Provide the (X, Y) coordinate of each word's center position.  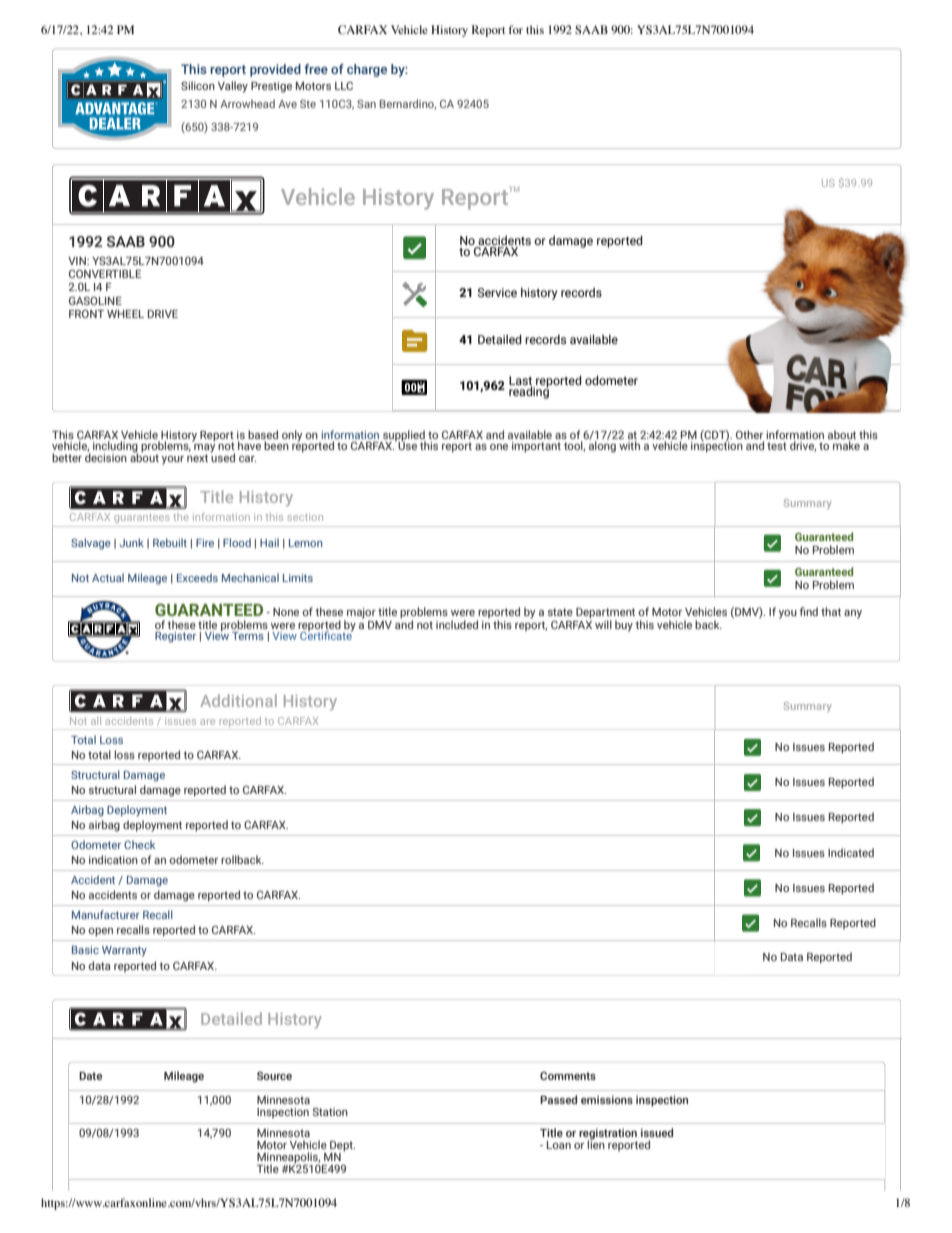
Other (749, 434)
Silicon (198, 85)
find (809, 611)
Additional (238, 700)
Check (139, 844)
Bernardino (408, 104)
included (457, 624)
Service (497, 292)
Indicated (851, 852)
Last (520, 381)
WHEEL (125, 314)
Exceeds (197, 577)
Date (90, 1076)
